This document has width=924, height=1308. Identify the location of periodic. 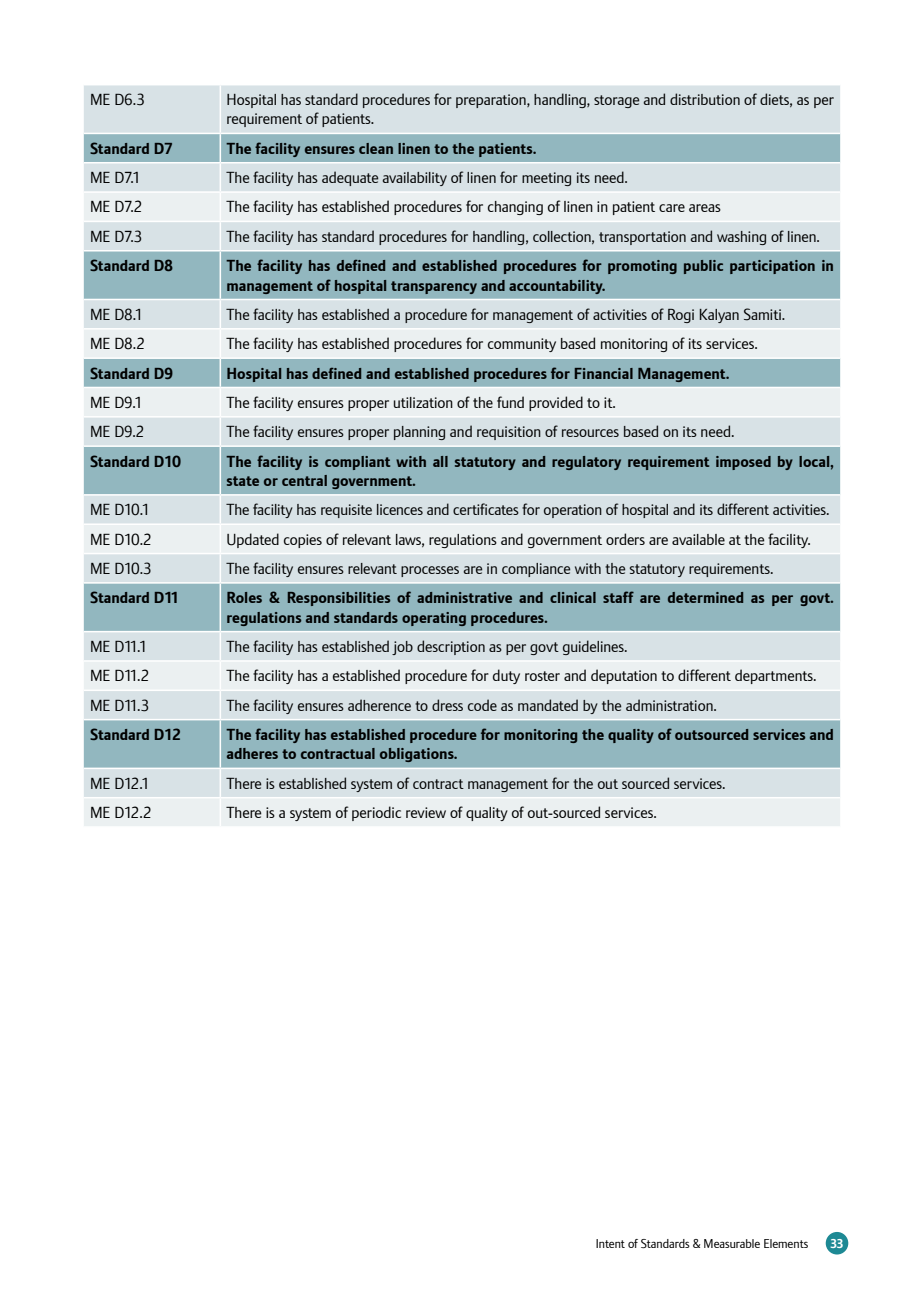
(376, 813).
